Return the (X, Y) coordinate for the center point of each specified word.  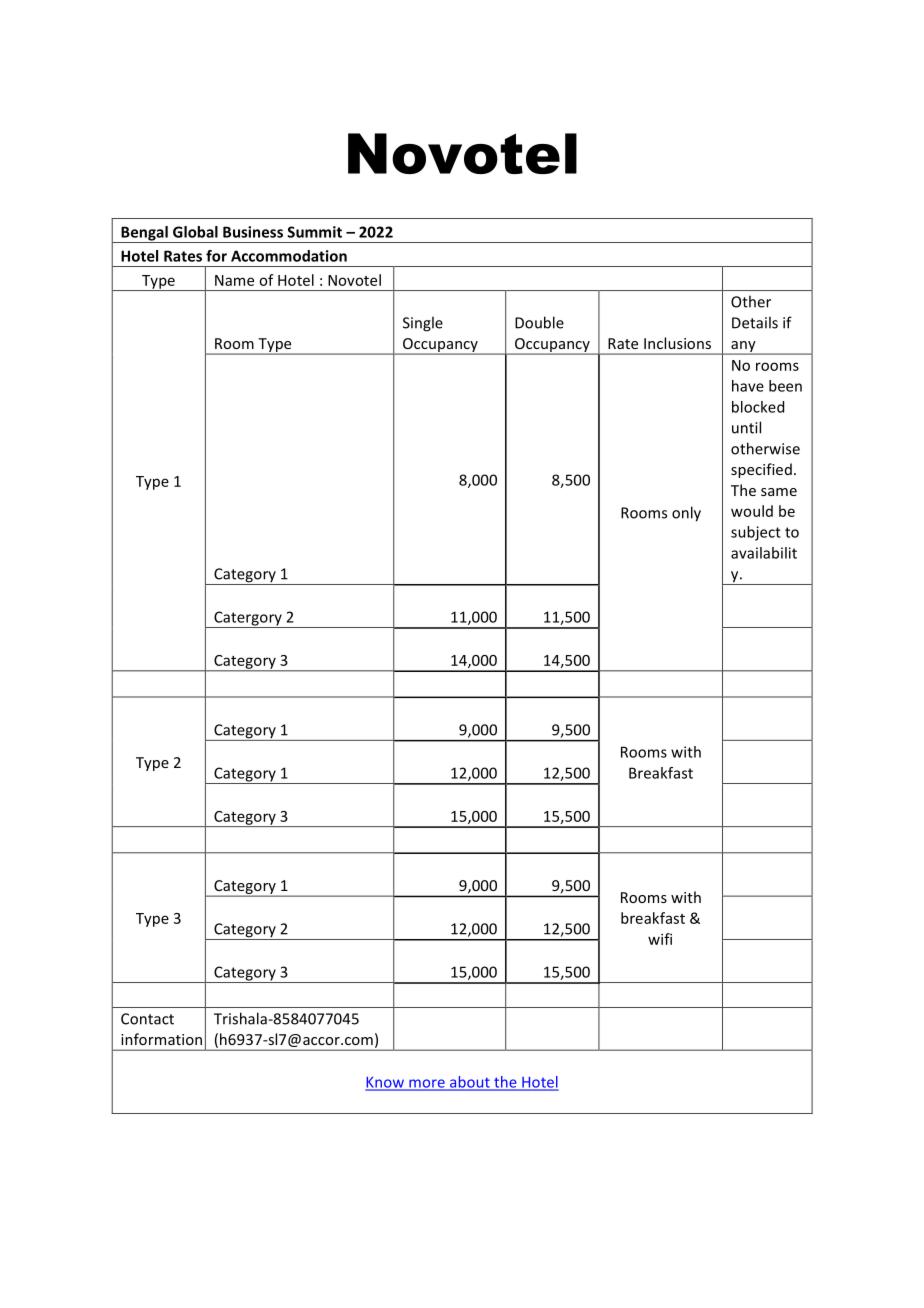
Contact (147, 1019)
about (470, 1083)
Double (539, 322)
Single (423, 324)
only (686, 514)
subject (756, 533)
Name (234, 280)
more (427, 1084)
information (161, 1039)
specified (761, 470)
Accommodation (289, 256)
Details (755, 322)
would (752, 511)
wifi (660, 939)
